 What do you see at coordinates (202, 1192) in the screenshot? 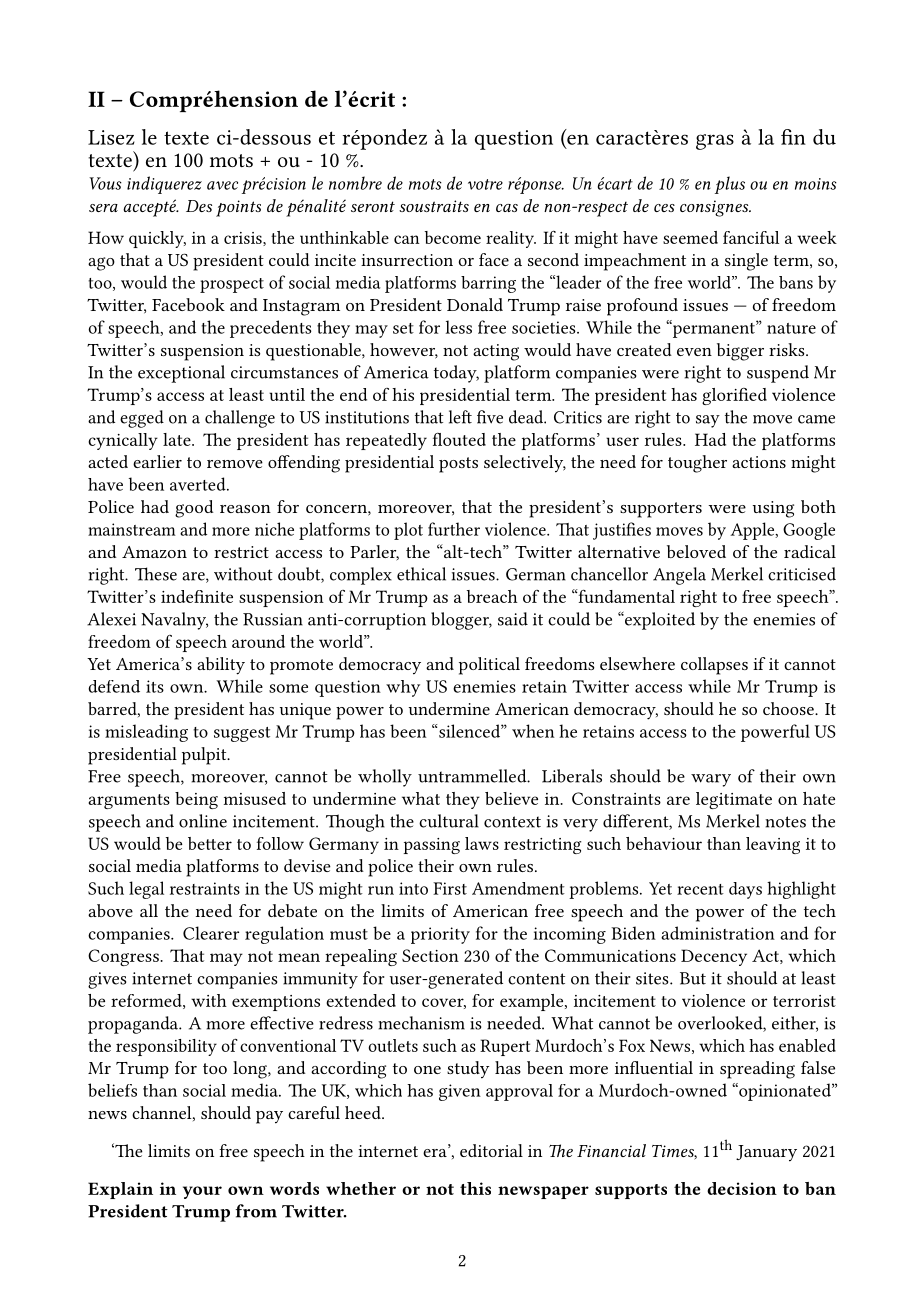
I see `your` at bounding box center [202, 1192].
